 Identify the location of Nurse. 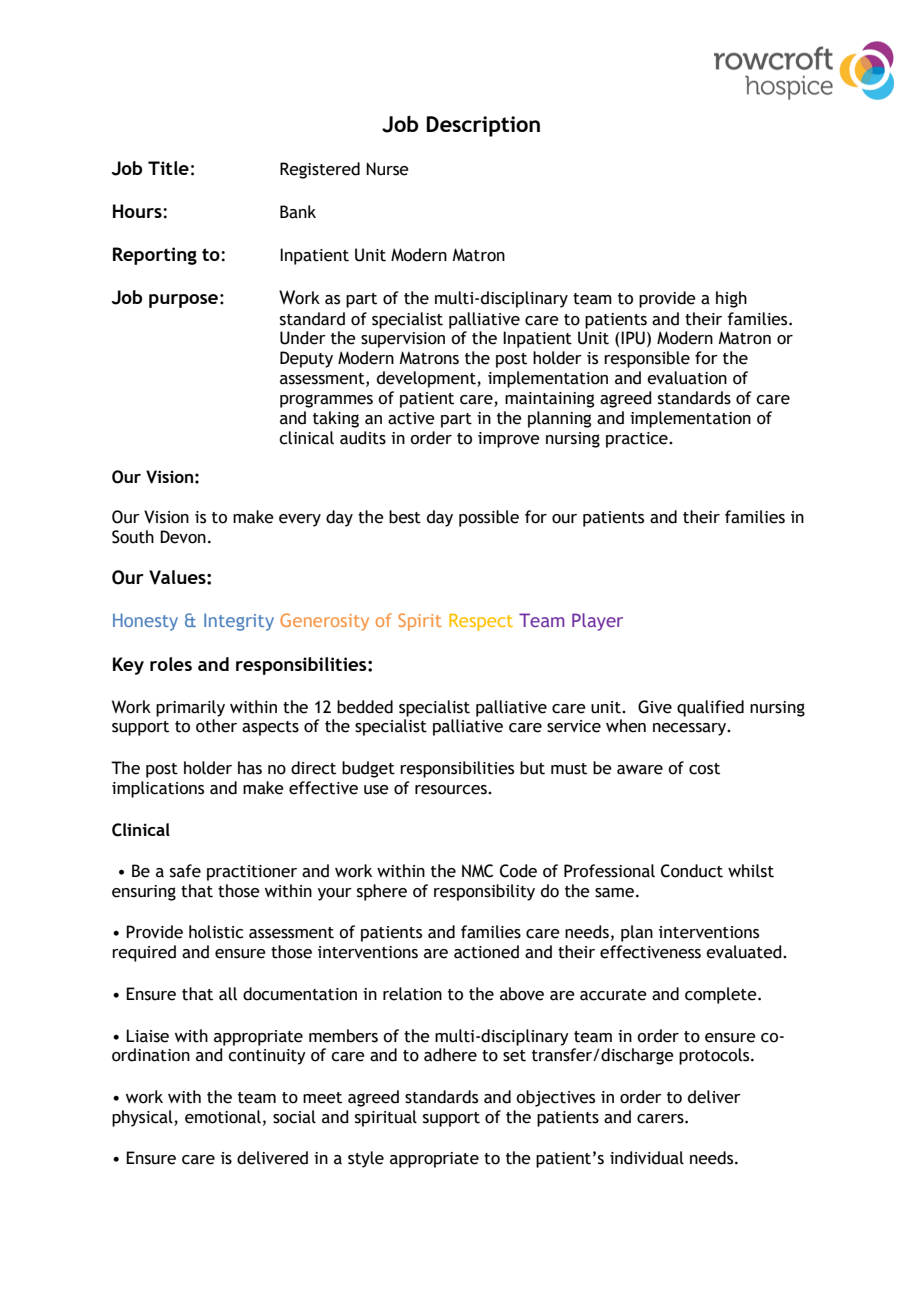
(387, 169).
